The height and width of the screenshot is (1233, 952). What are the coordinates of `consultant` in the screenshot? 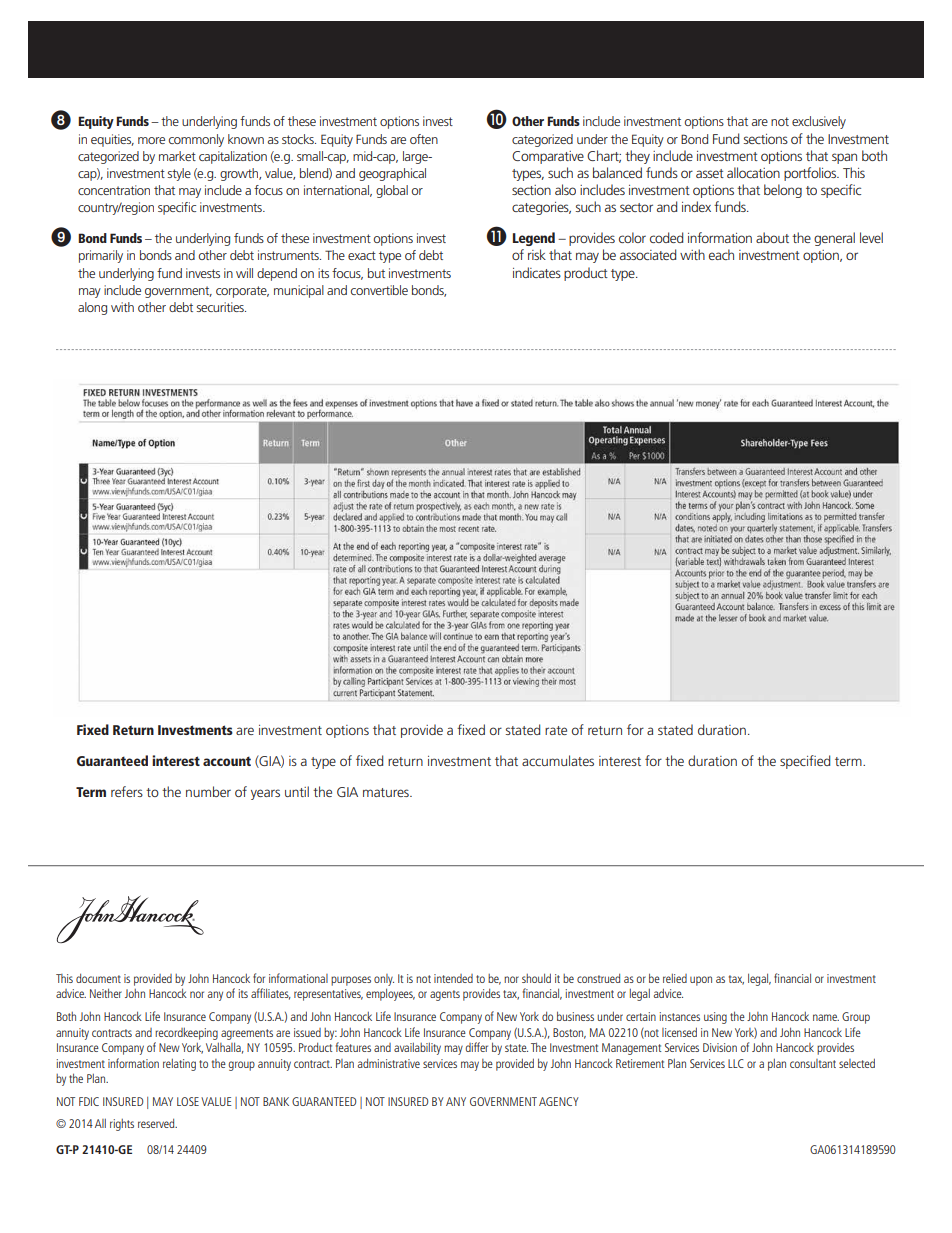 It's located at (813, 1063).
